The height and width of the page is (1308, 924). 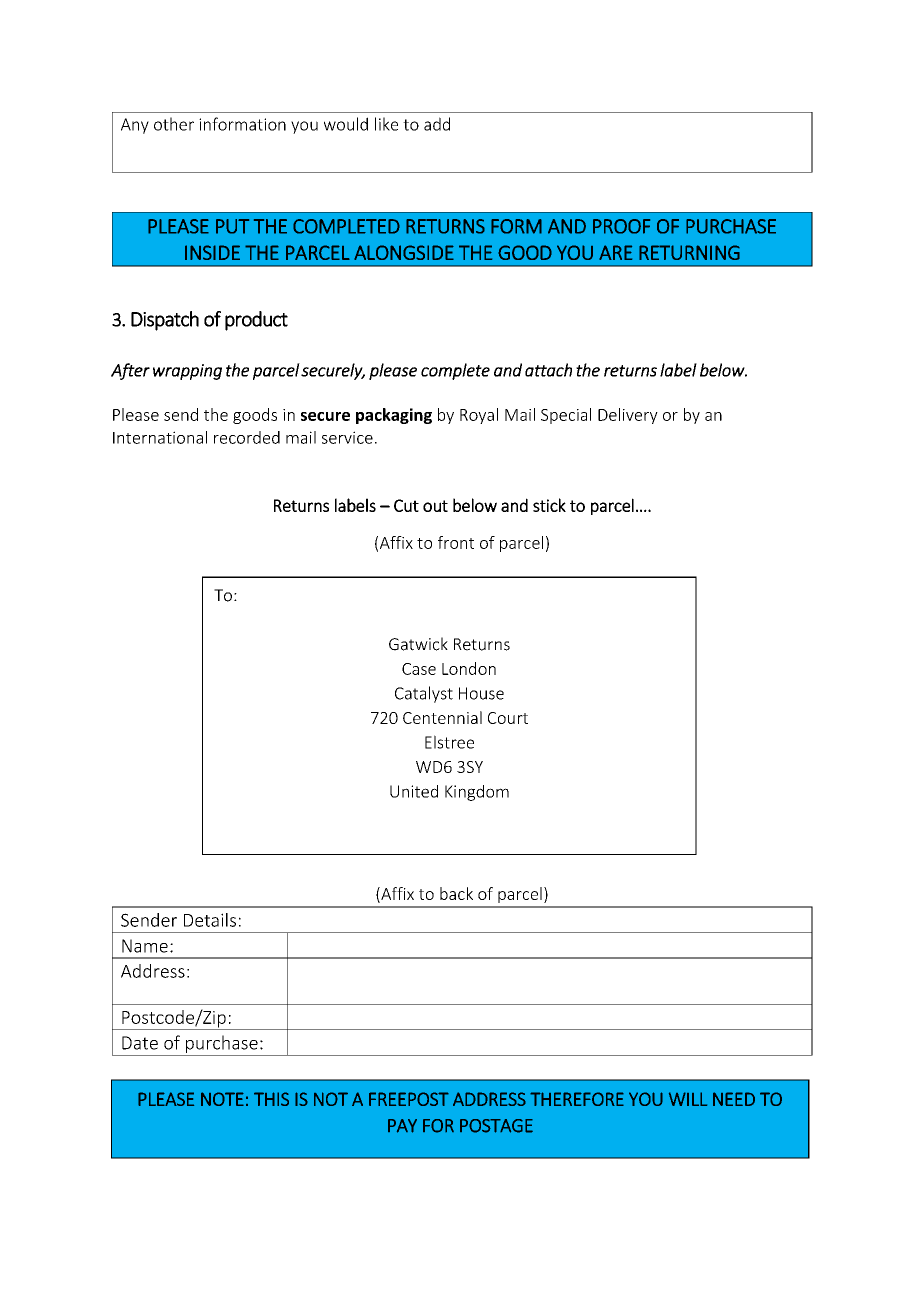 I want to click on Court, so click(x=508, y=718).
